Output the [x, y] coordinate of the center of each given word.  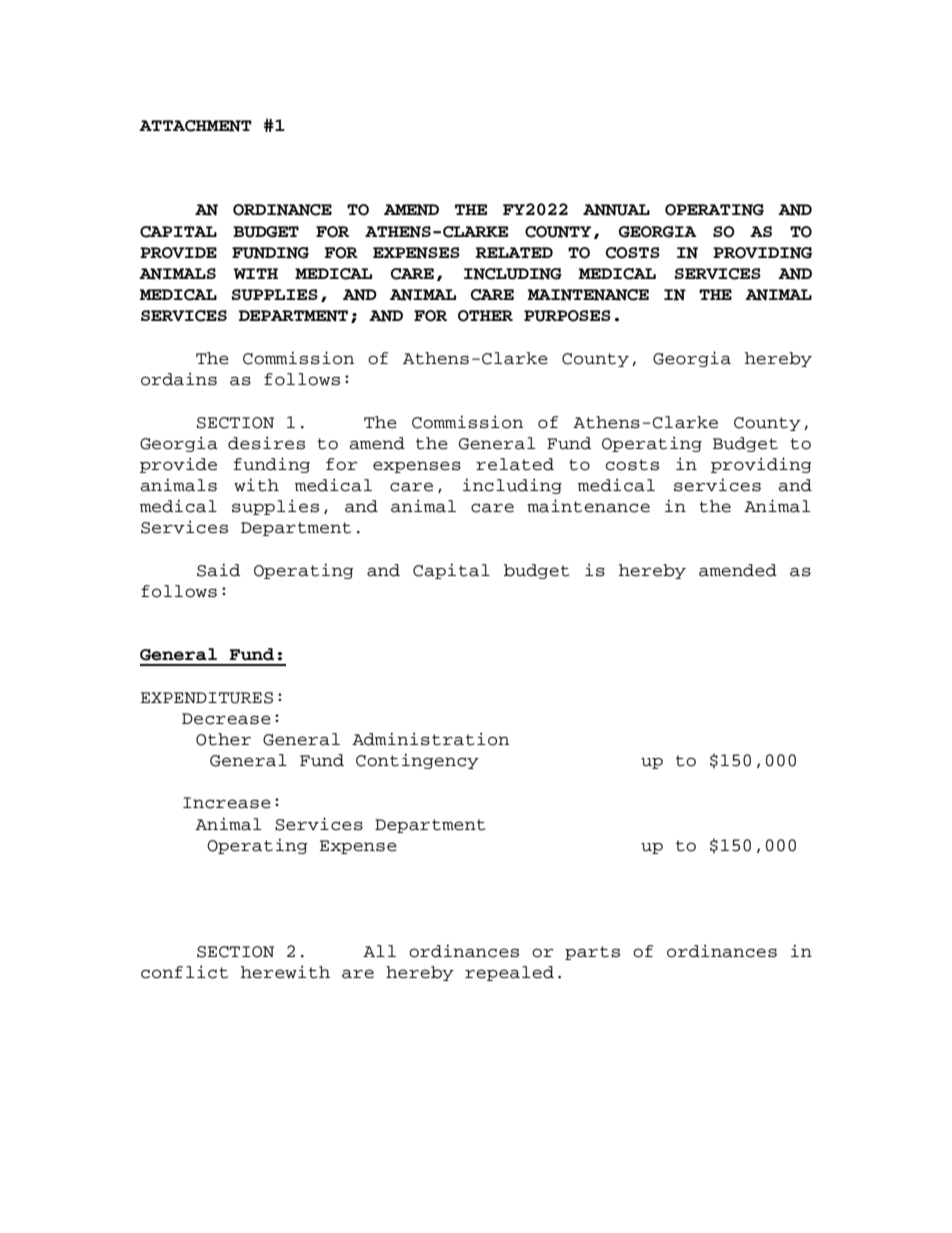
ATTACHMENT [195, 126]
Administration [430, 739]
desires [266, 443]
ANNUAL [616, 210]
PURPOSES [567, 316]
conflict [184, 972]
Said [218, 570]
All [379, 951]
